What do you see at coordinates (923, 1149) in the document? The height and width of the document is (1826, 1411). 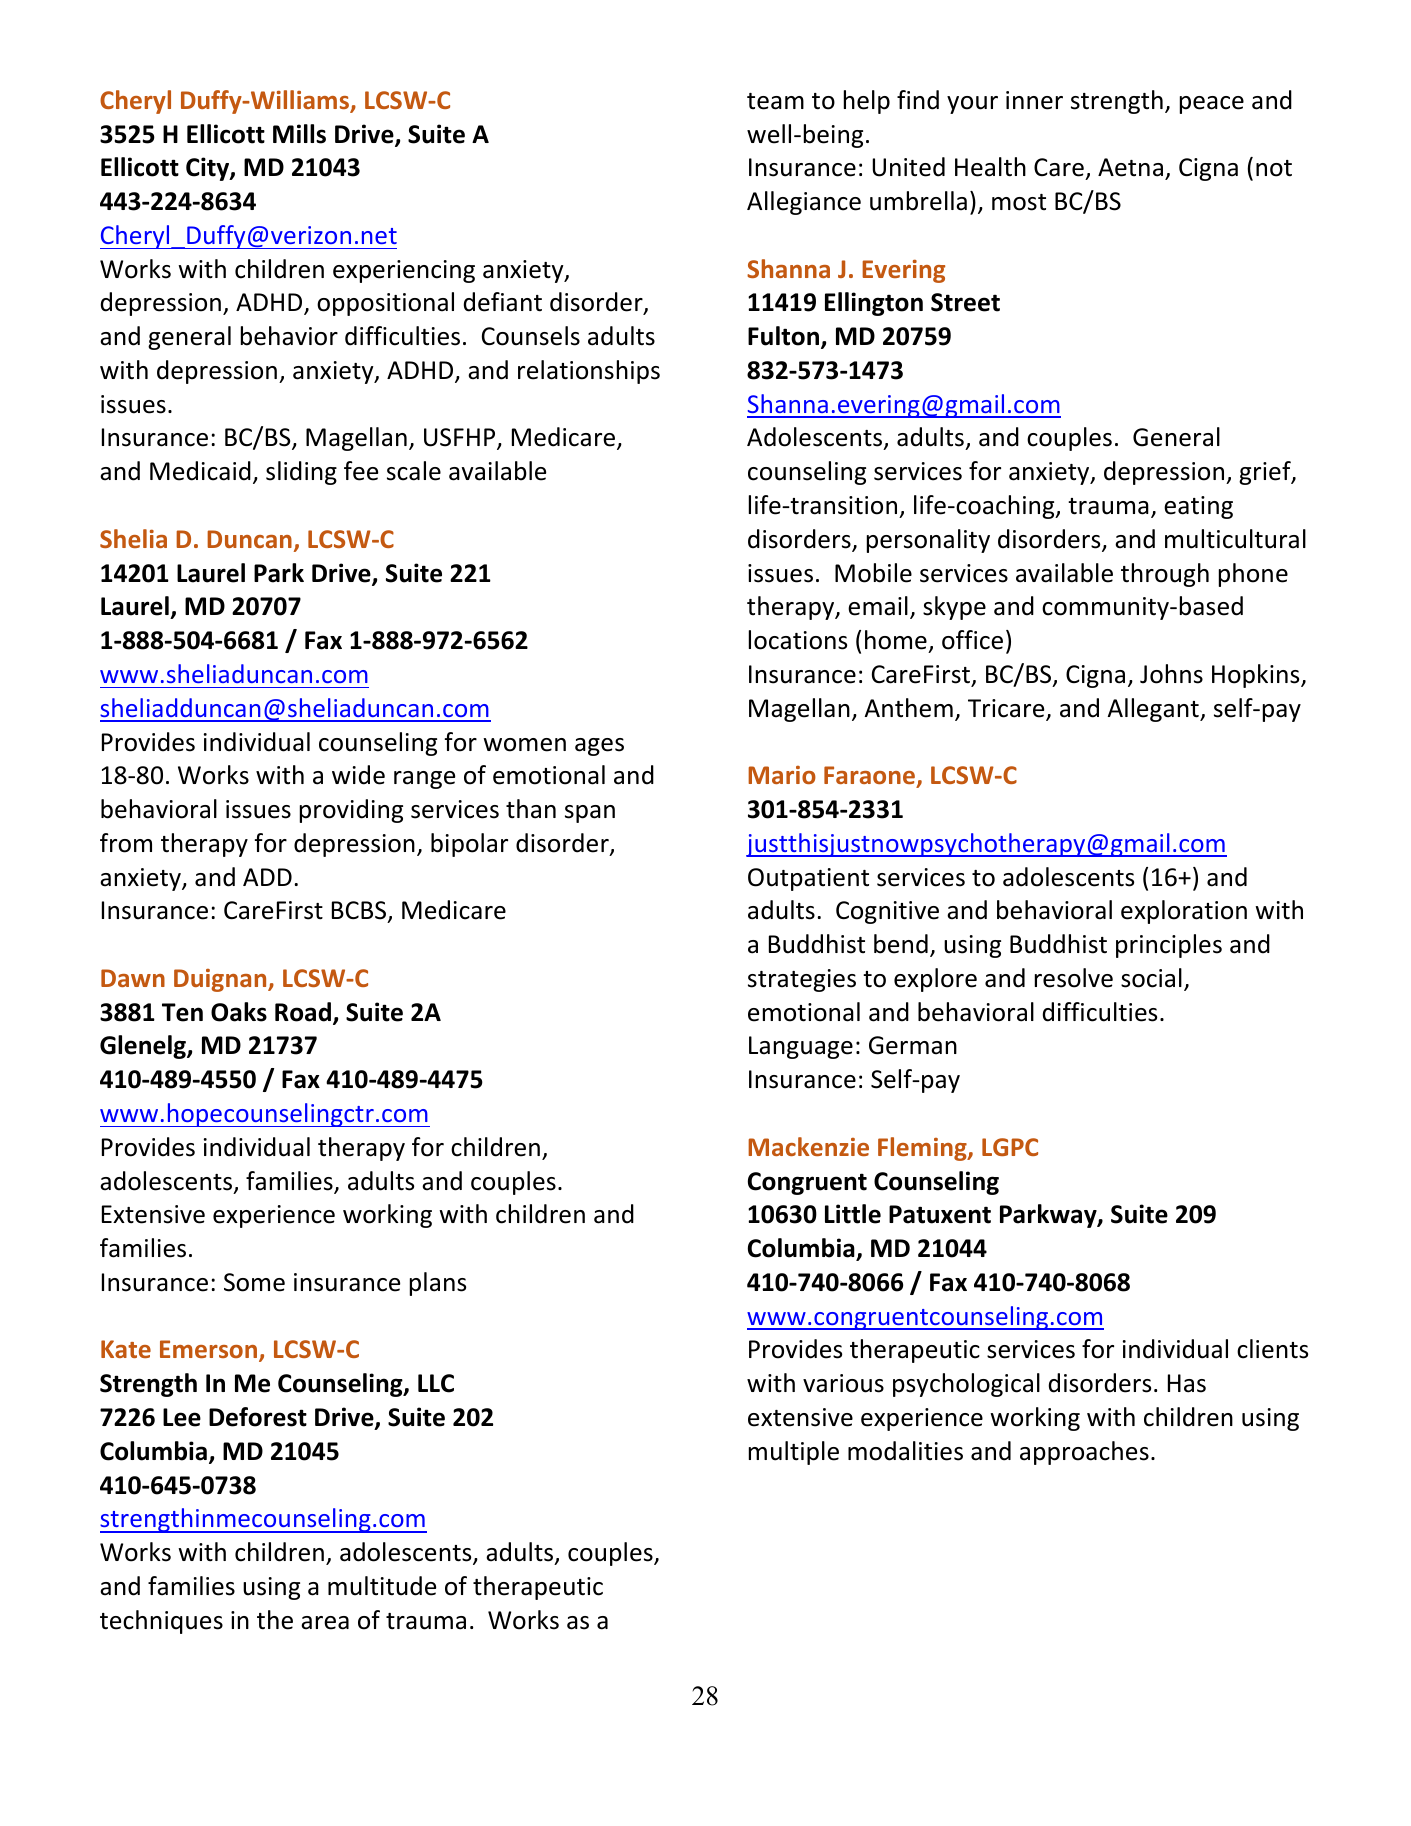 I see `Fleming` at bounding box center [923, 1149].
